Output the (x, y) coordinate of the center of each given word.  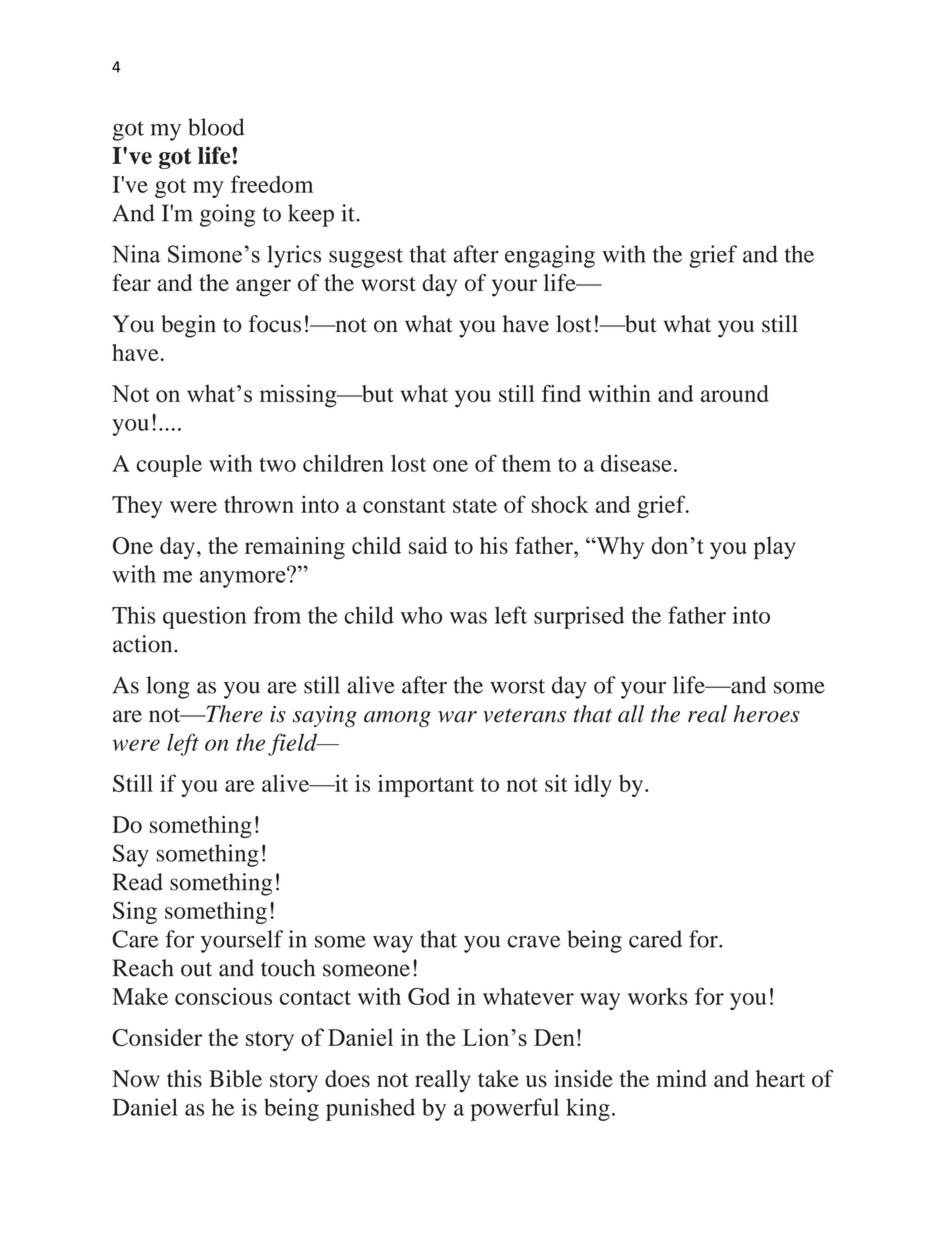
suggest (366, 258)
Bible (235, 1078)
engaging (550, 256)
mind (681, 1078)
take (498, 1078)
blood (216, 127)
